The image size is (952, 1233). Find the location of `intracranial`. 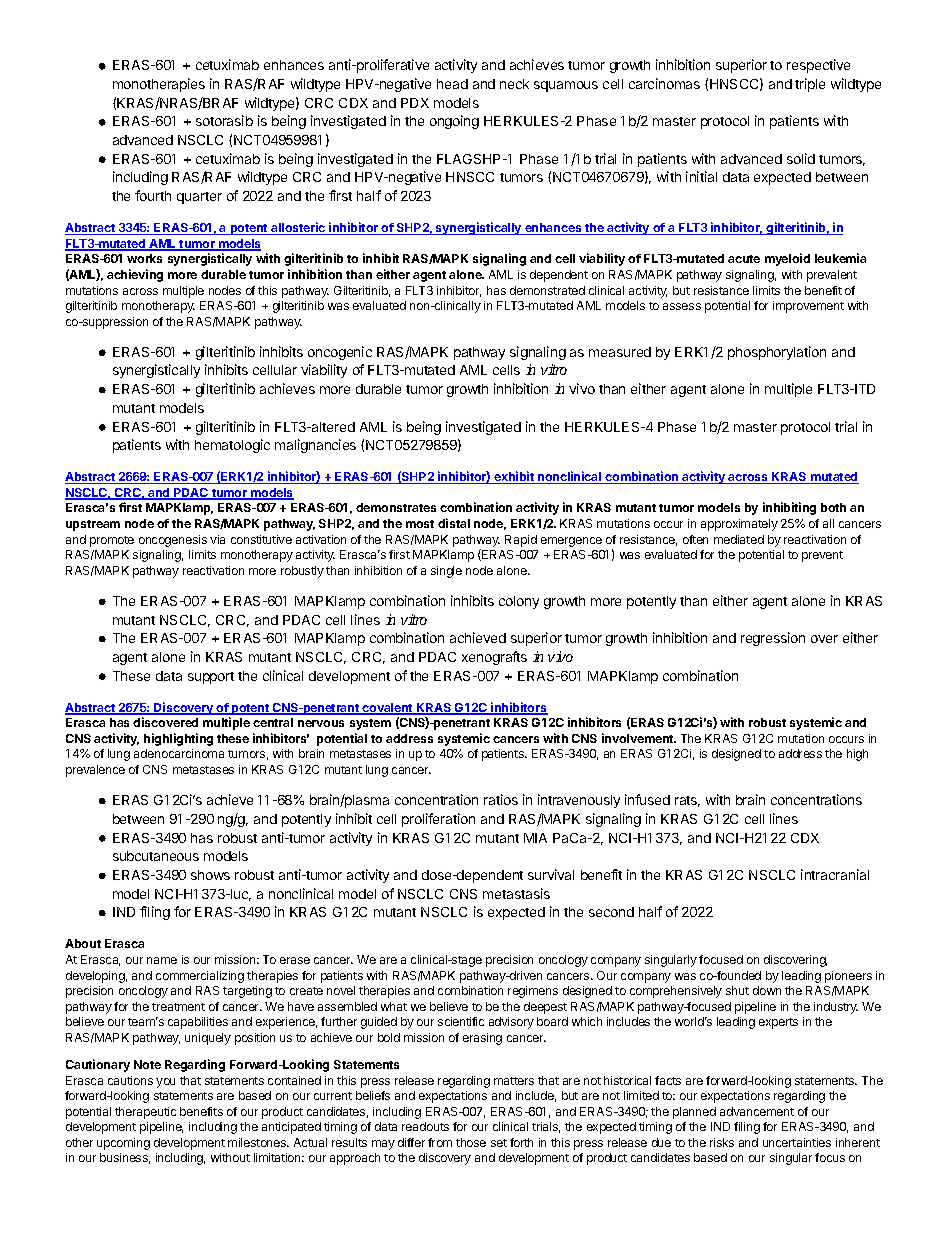

intracranial is located at coordinates (835, 874).
